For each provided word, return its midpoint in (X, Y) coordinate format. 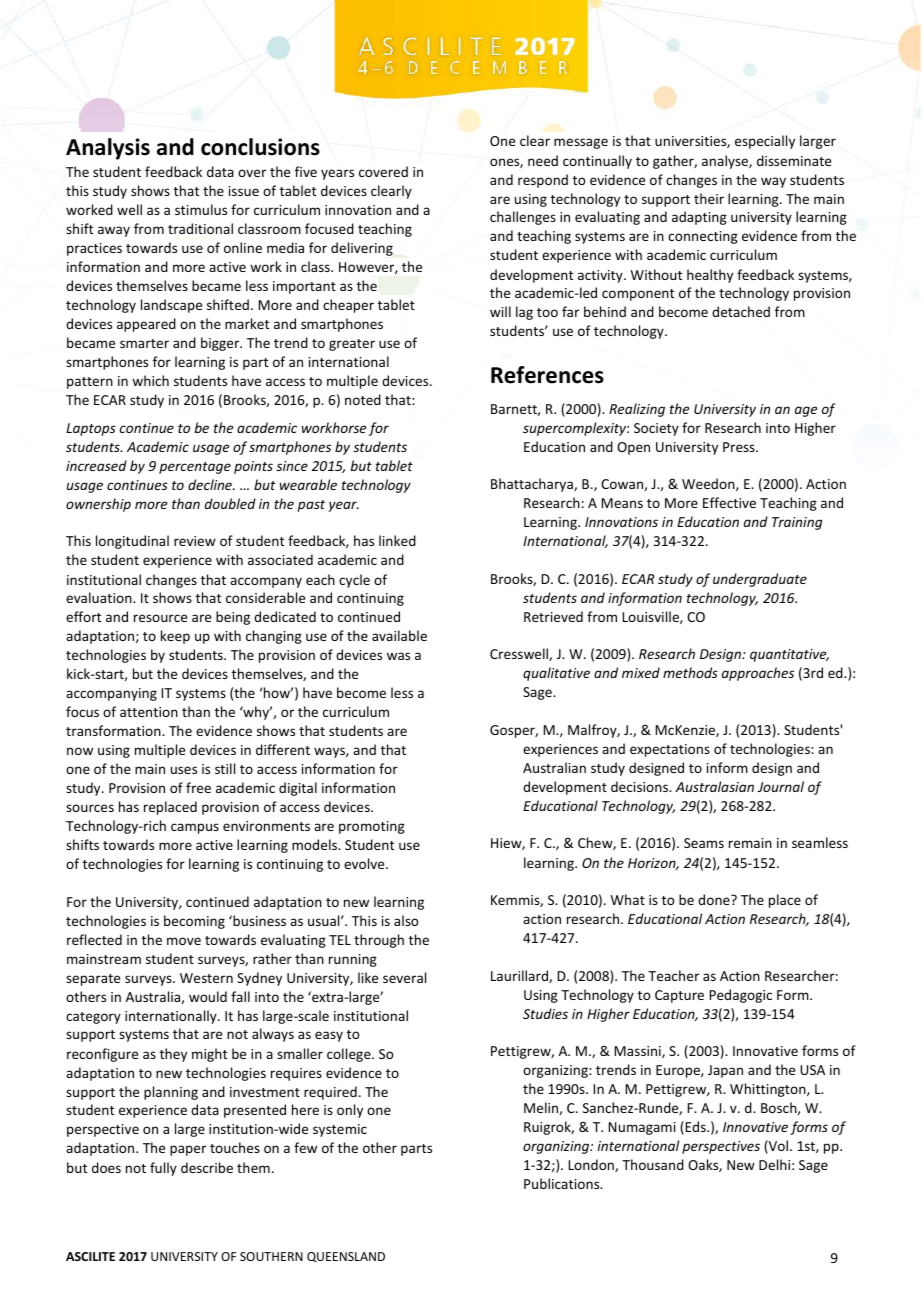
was (398, 656)
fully (163, 1169)
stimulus (201, 209)
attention (149, 712)
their (709, 198)
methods (690, 672)
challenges (523, 218)
